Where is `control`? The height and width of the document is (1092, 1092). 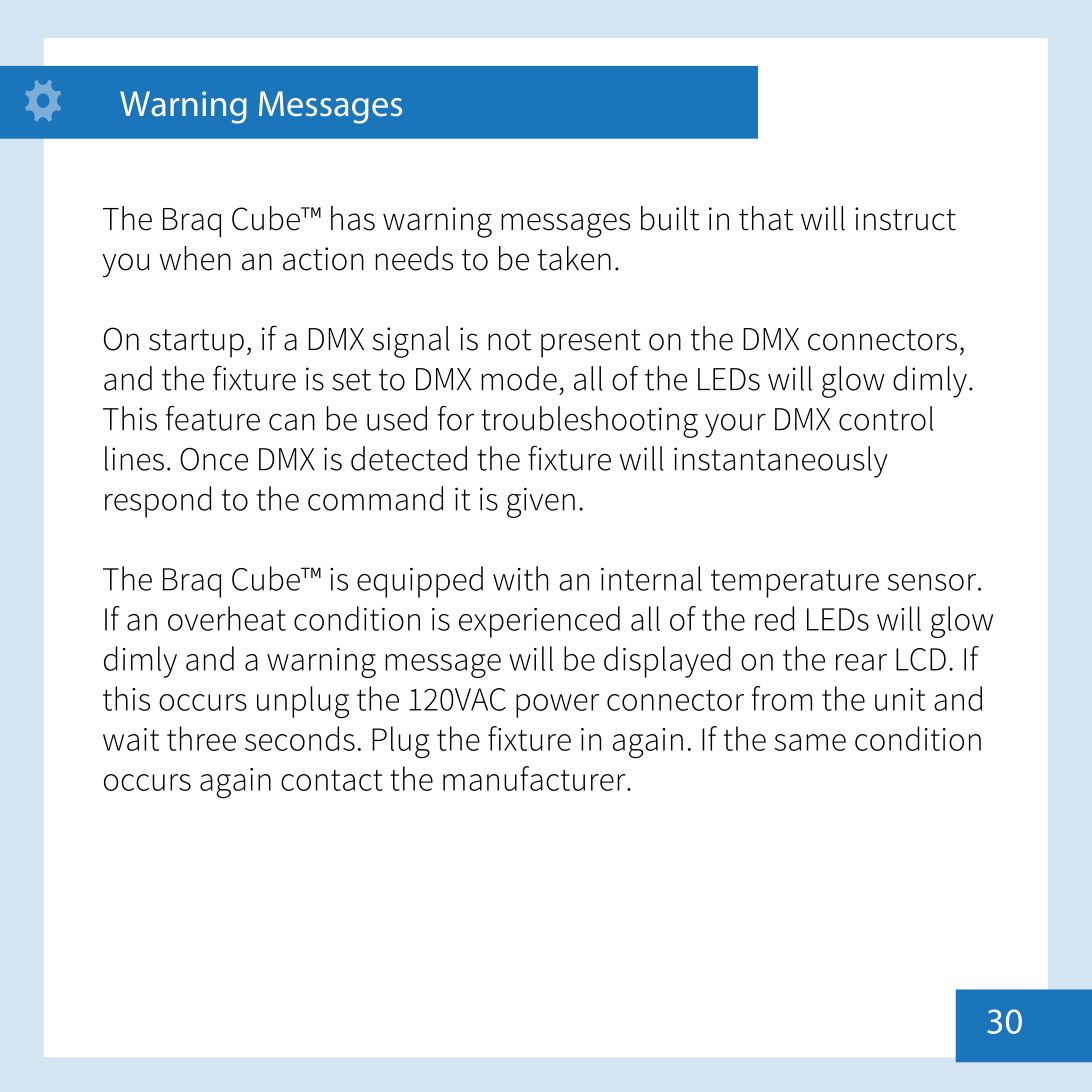 control is located at coordinates (886, 418).
